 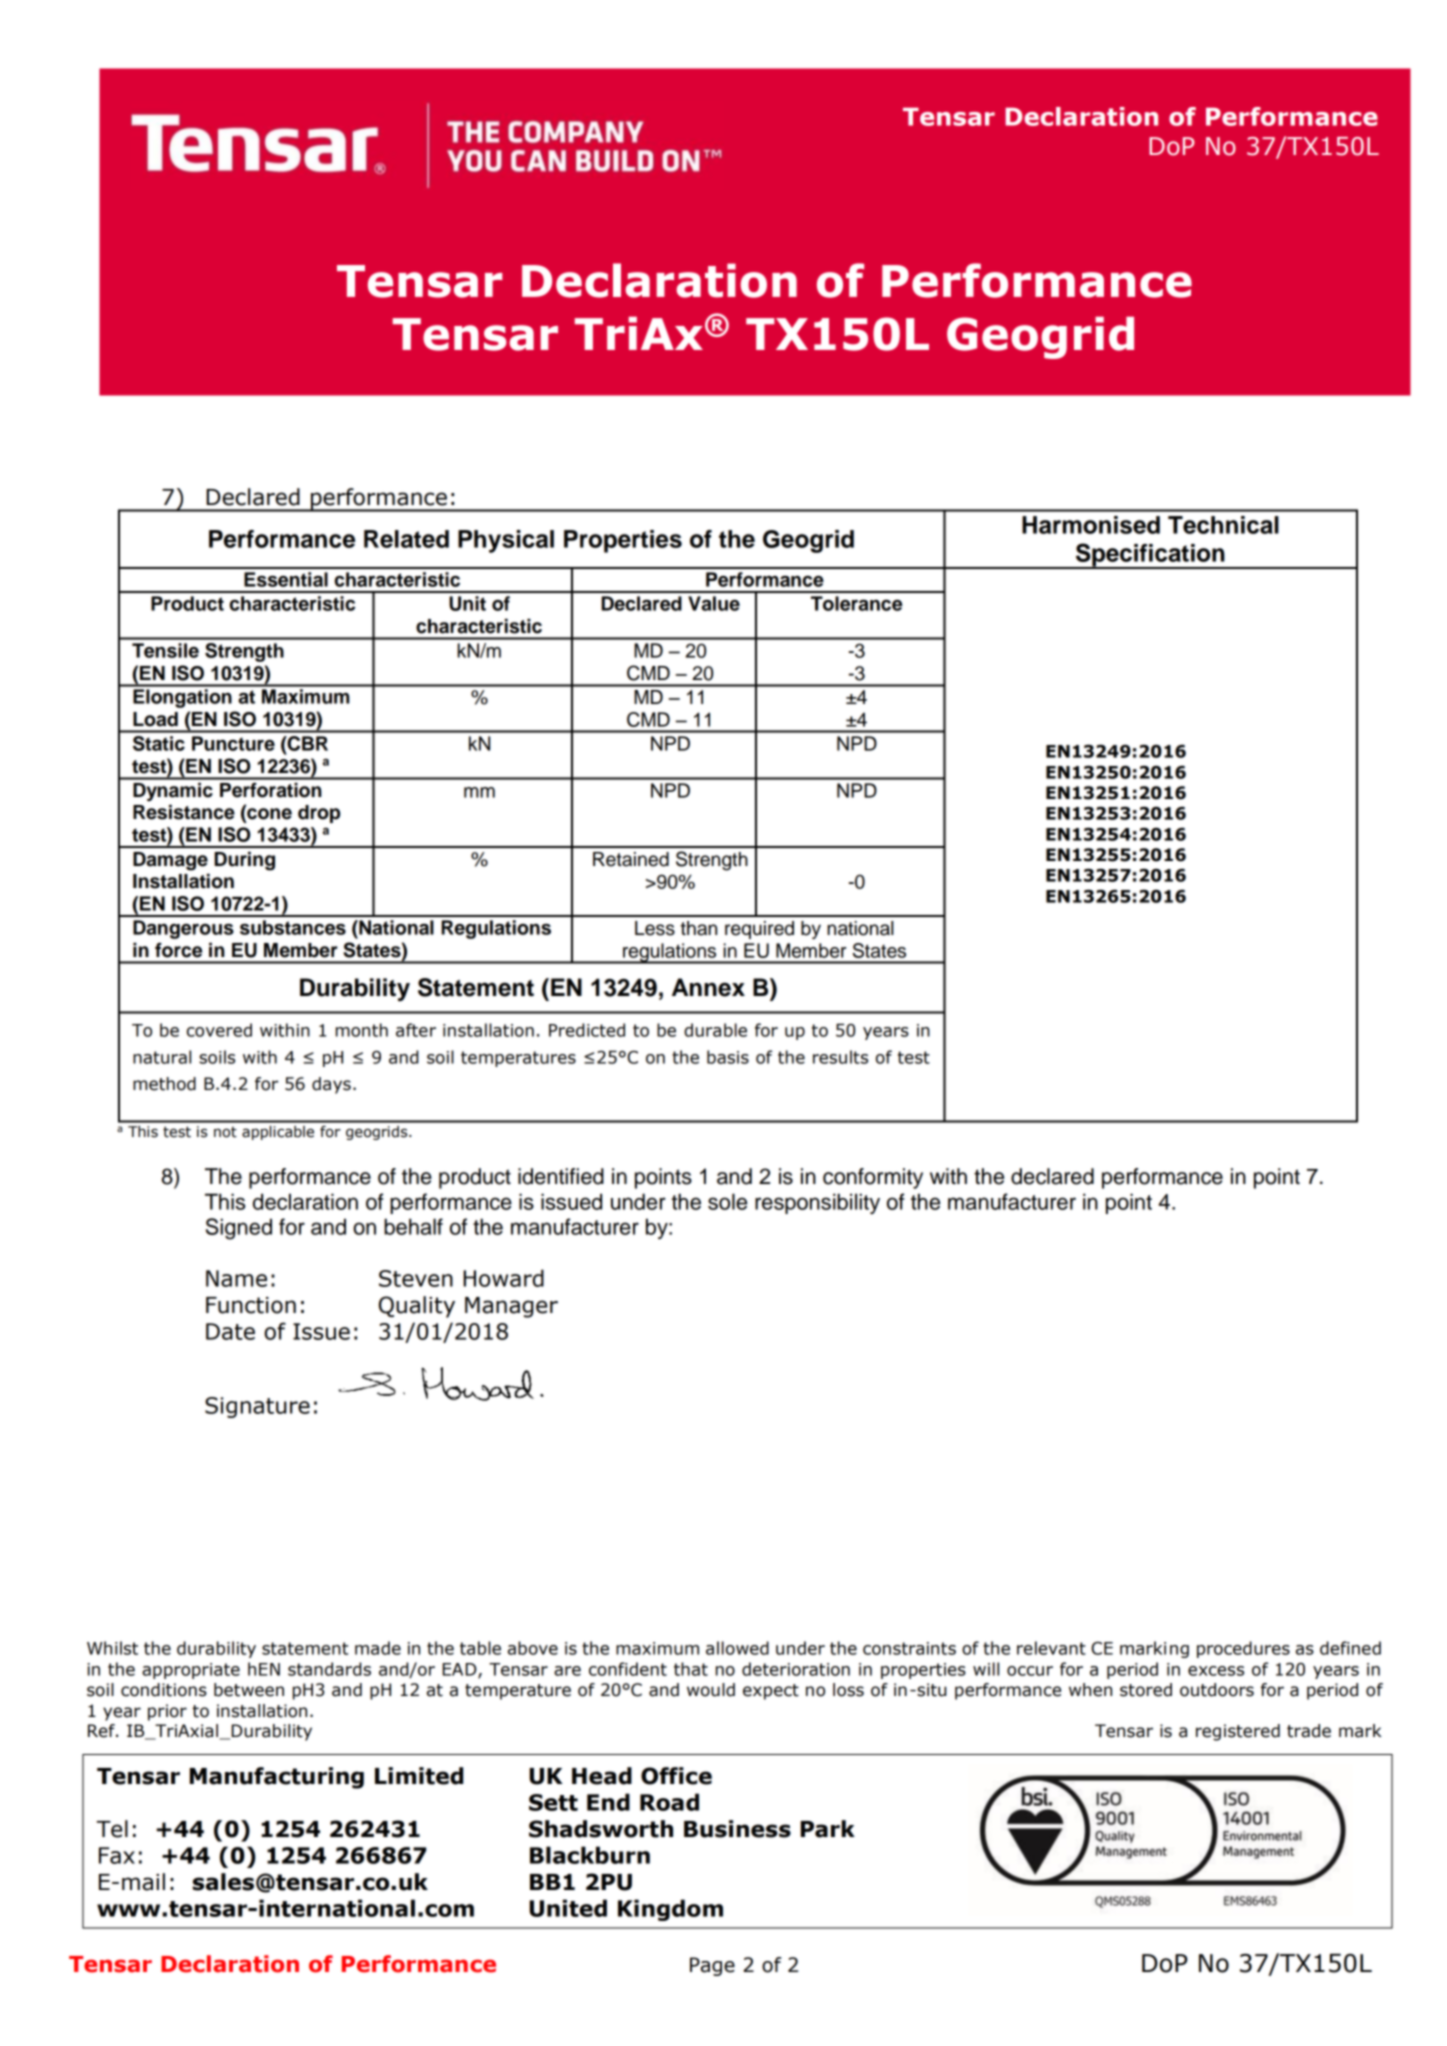 What do you see at coordinates (286, 579) in the image?
I see `Essential` at bounding box center [286, 579].
